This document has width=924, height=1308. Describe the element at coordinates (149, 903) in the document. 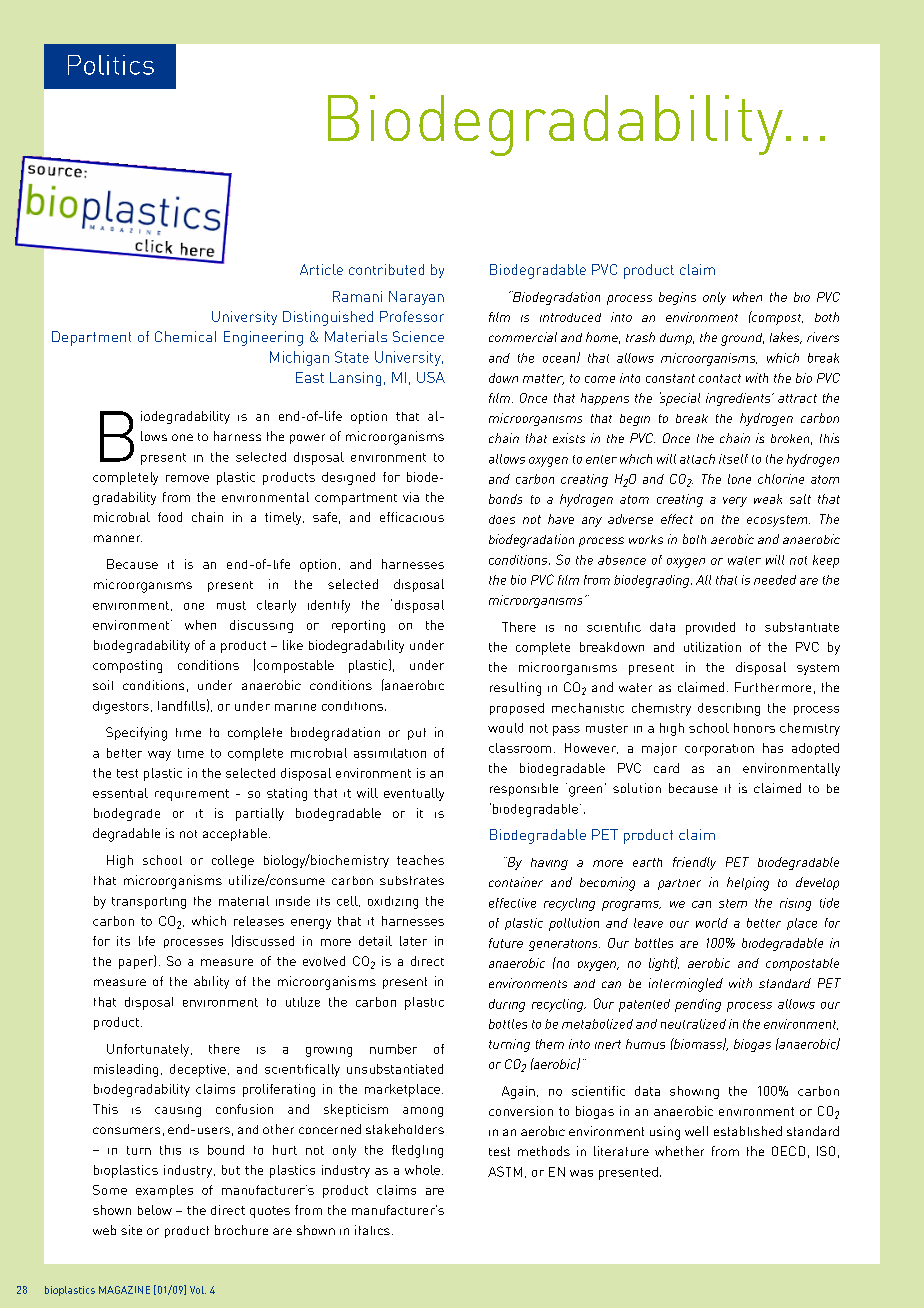

I see `transporting` at that location.
